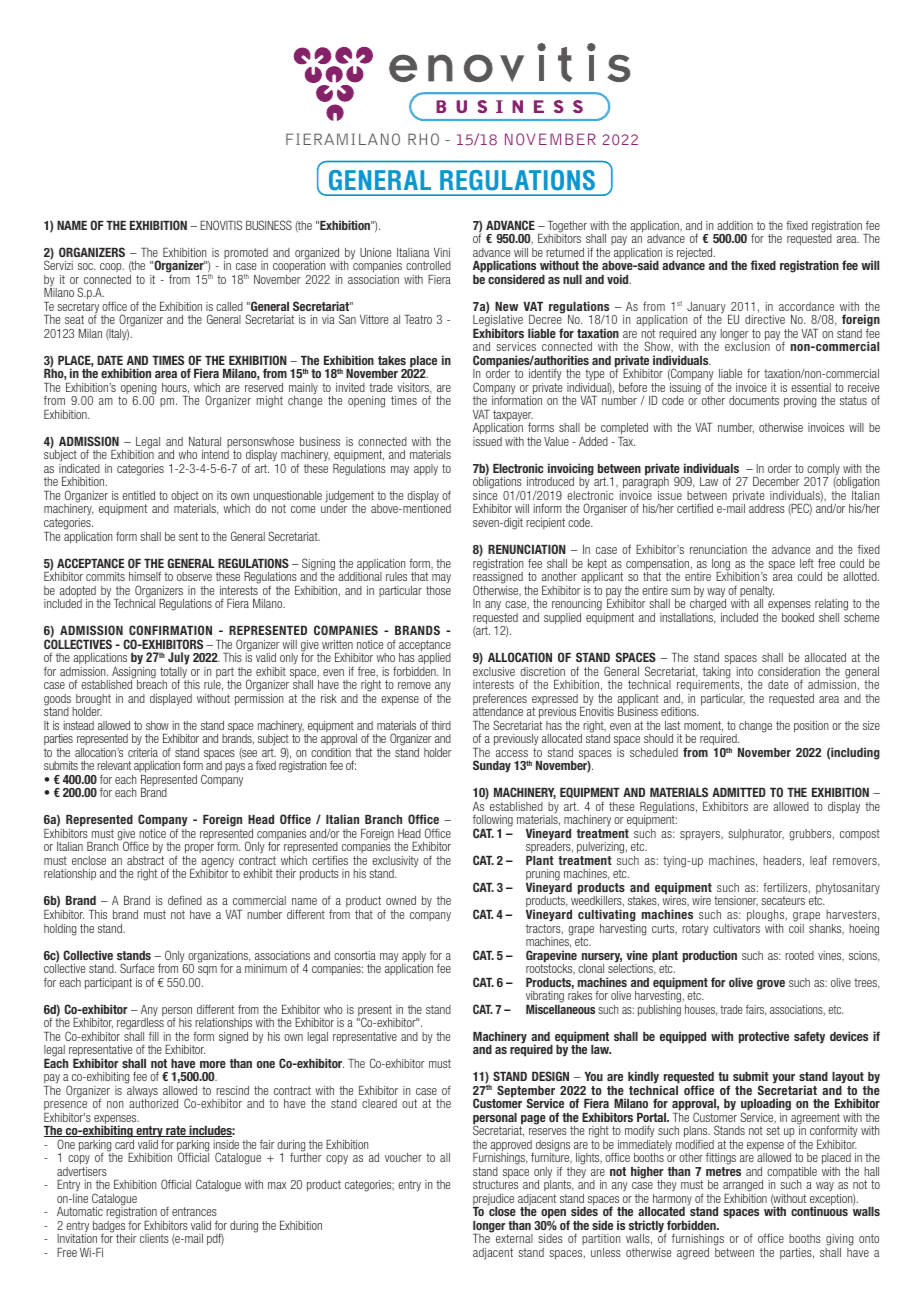 The height and width of the screenshot is (1308, 924). What do you see at coordinates (246, 255) in the screenshot?
I see `promoted` at bounding box center [246, 255].
